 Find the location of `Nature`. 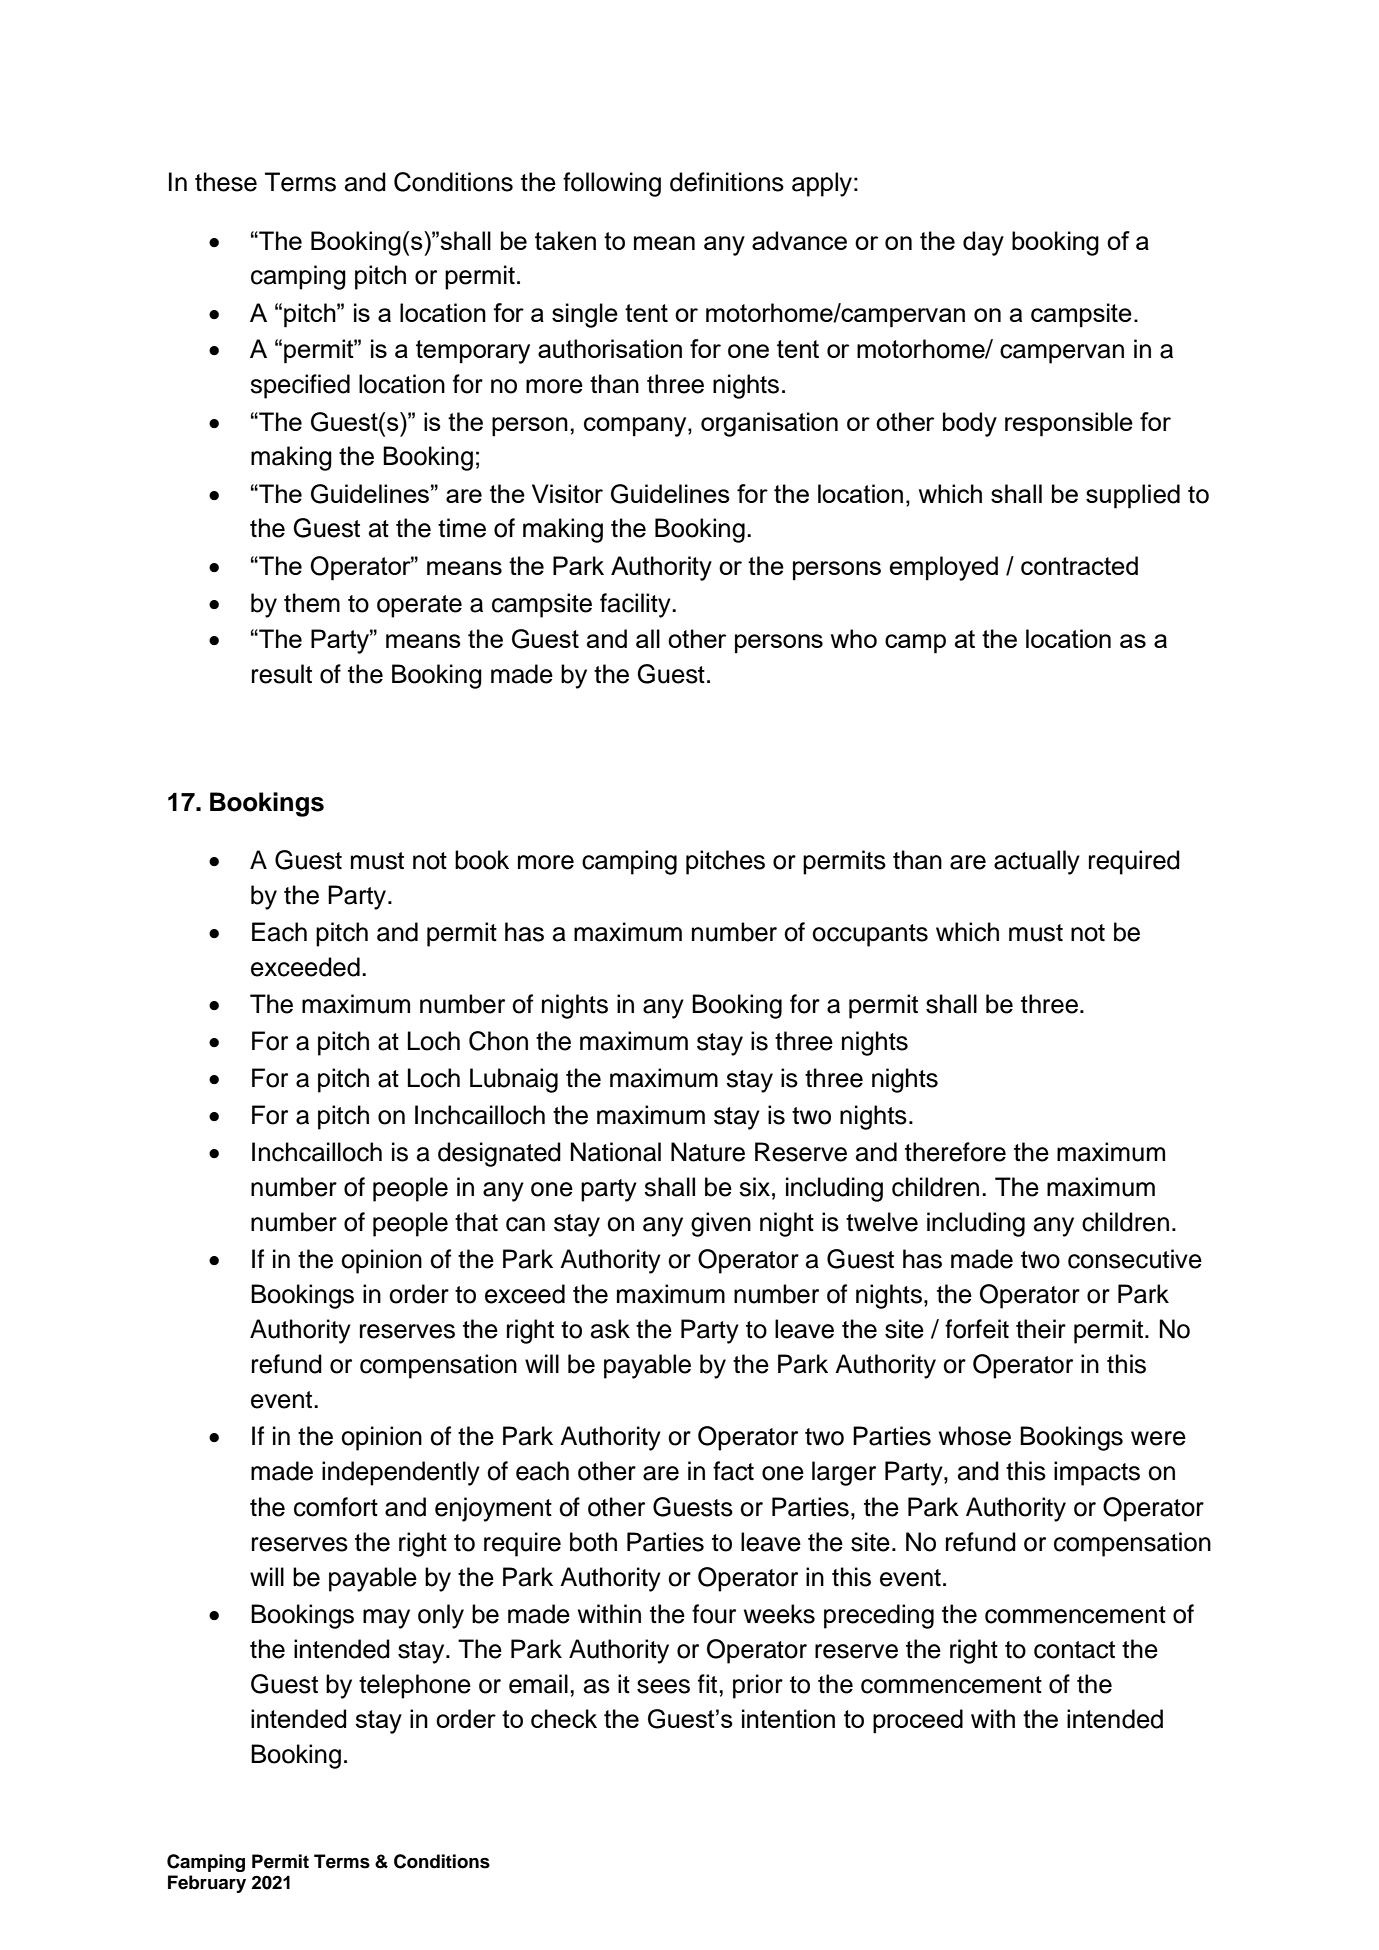

Nature is located at coordinates (708, 1152).
